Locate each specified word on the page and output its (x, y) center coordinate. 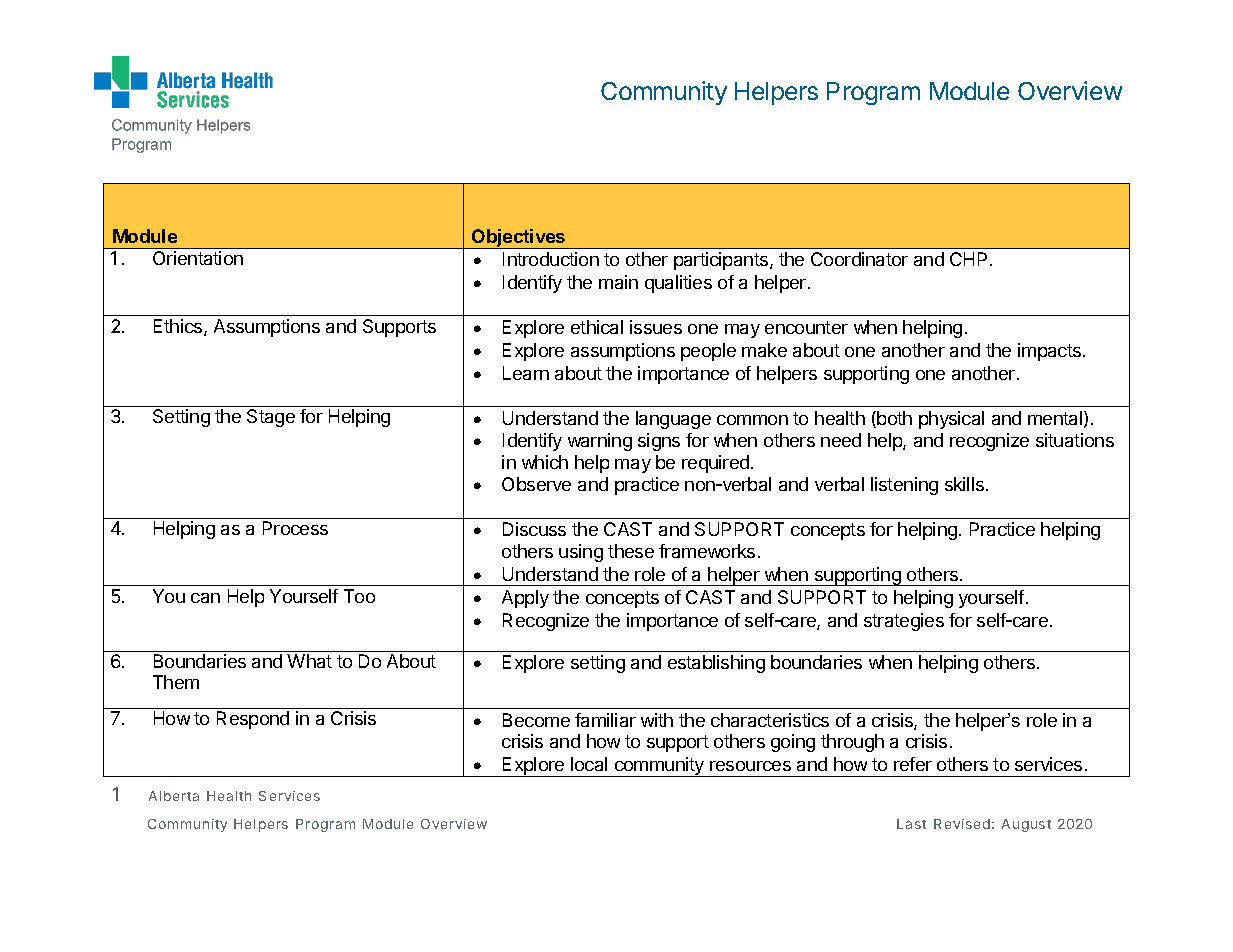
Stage (271, 418)
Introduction (551, 259)
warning (600, 442)
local (589, 764)
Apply (525, 599)
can (205, 598)
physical (951, 420)
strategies (904, 622)
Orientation (198, 258)
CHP (970, 259)
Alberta (174, 796)
